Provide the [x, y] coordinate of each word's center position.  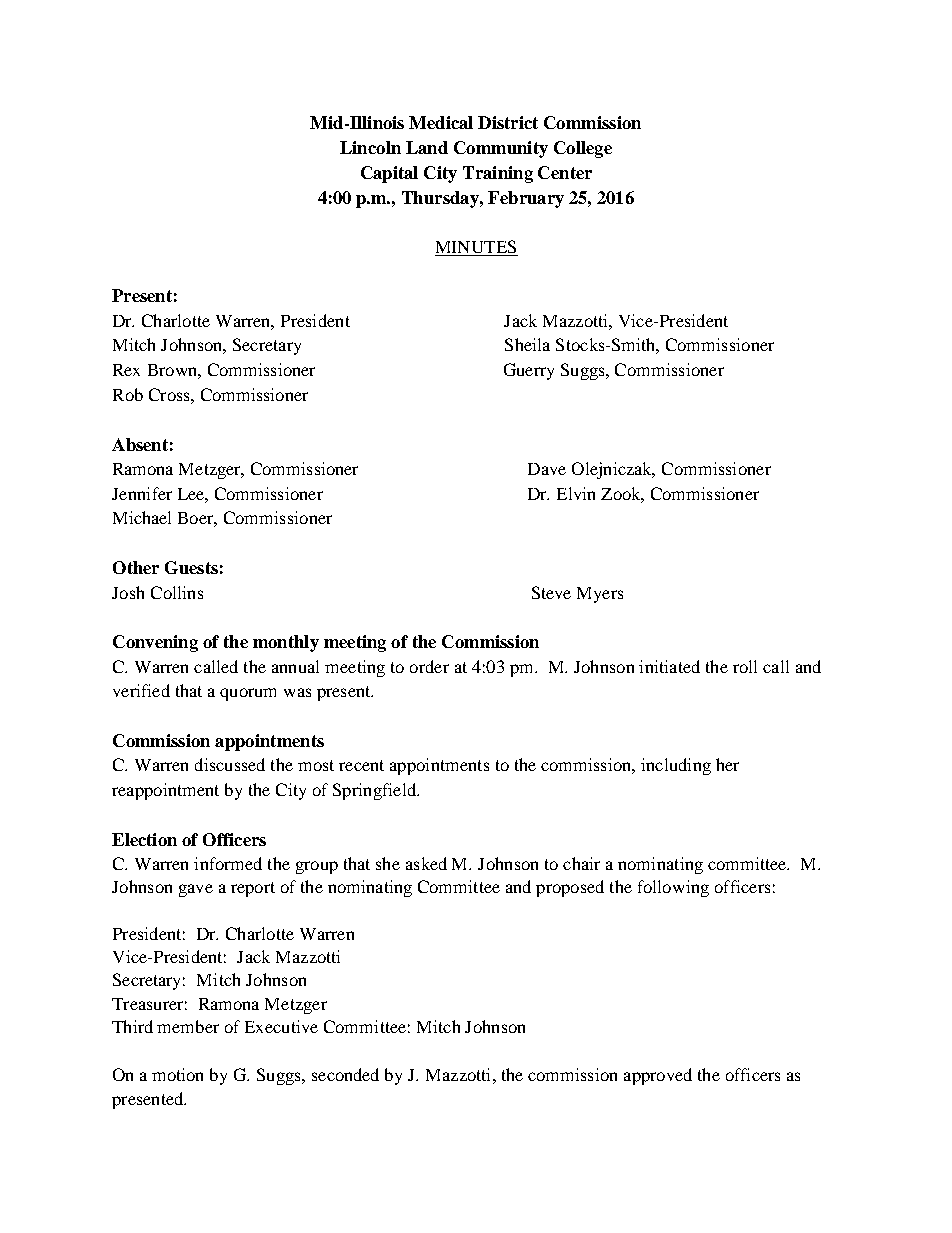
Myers [600, 595]
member [188, 1026]
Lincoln [370, 147]
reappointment [165, 791]
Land [427, 147]
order [429, 666]
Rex [126, 370]
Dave [547, 469]
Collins [177, 592]
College [583, 149]
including [676, 766]
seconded [345, 1074]
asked [426, 863]
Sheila [527, 344]
